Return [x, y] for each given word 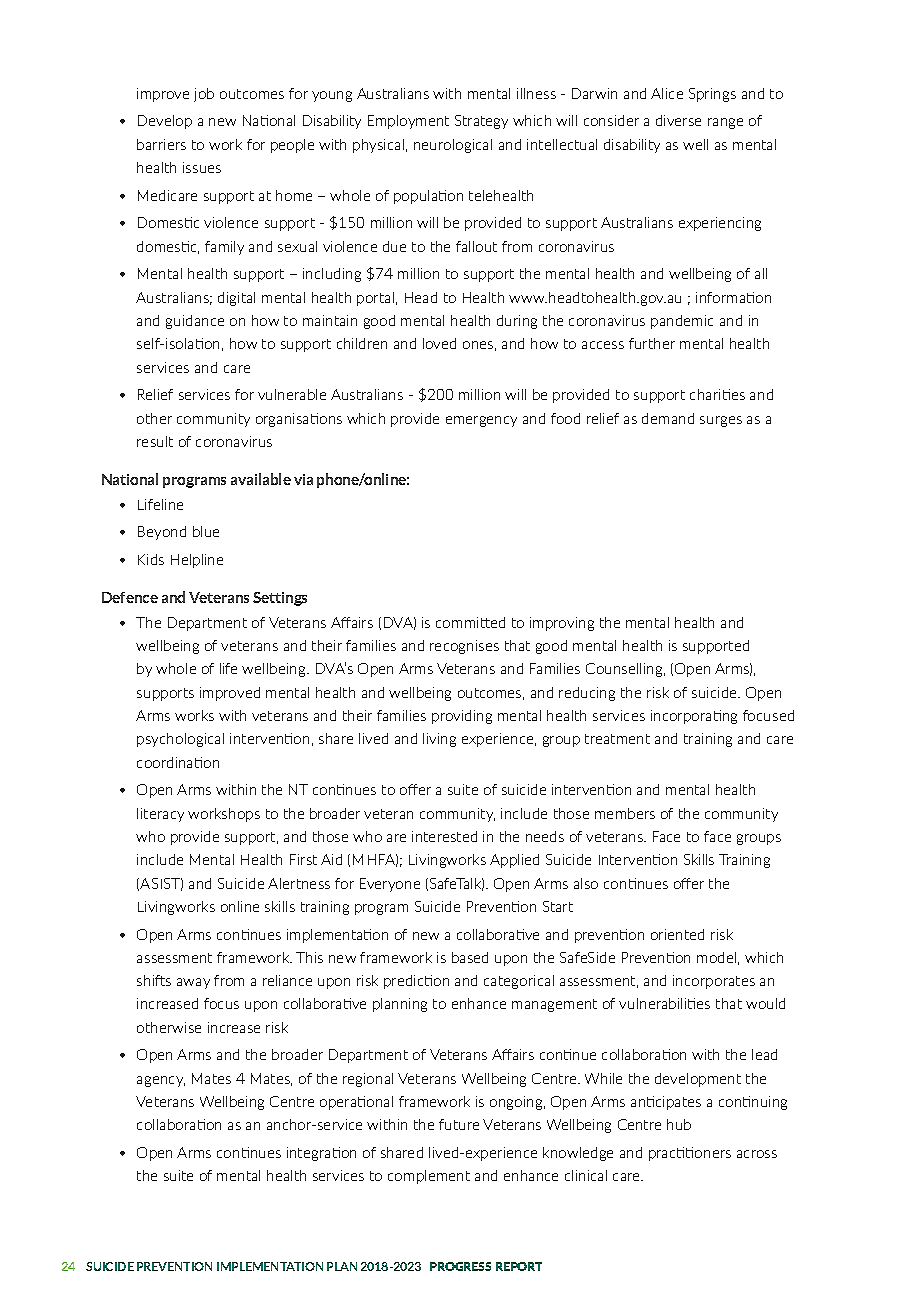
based [470, 957]
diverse [678, 120]
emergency [481, 421]
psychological [180, 740]
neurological [453, 146]
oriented [677, 934]
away [193, 983]
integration [321, 1154]
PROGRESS [460, 1266]
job [204, 95]
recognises [464, 647]
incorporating [694, 717]
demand [668, 418]
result [155, 441]
